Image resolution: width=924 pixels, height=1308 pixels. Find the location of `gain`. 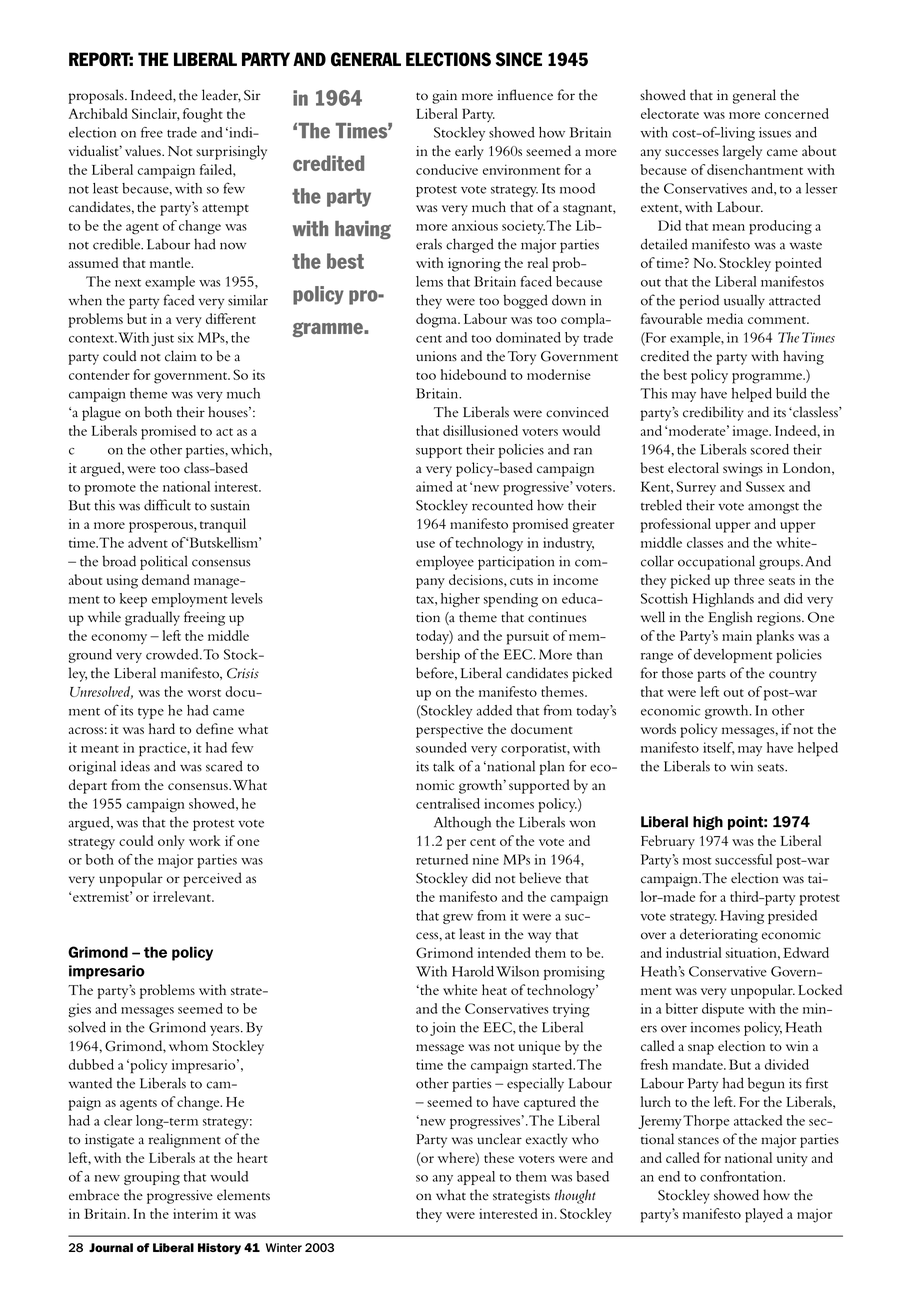

gain is located at coordinates (444, 97).
